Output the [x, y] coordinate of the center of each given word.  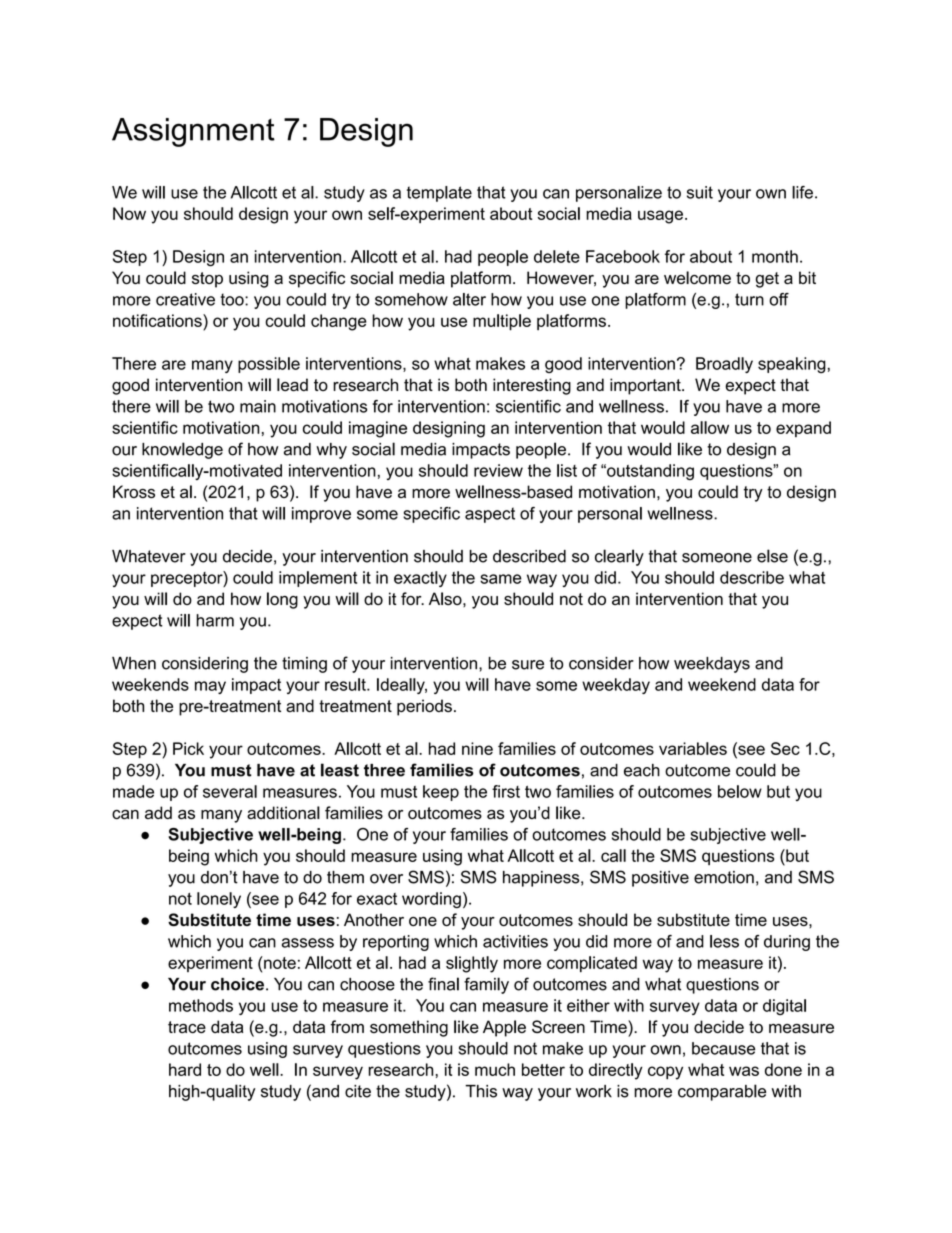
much [495, 1069]
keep [441, 793]
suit [700, 192]
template [439, 194]
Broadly [724, 365]
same [501, 579]
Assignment [193, 132]
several [230, 791]
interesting [532, 386]
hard [185, 1069]
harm [215, 620]
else [772, 556]
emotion [724, 877]
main [258, 406]
